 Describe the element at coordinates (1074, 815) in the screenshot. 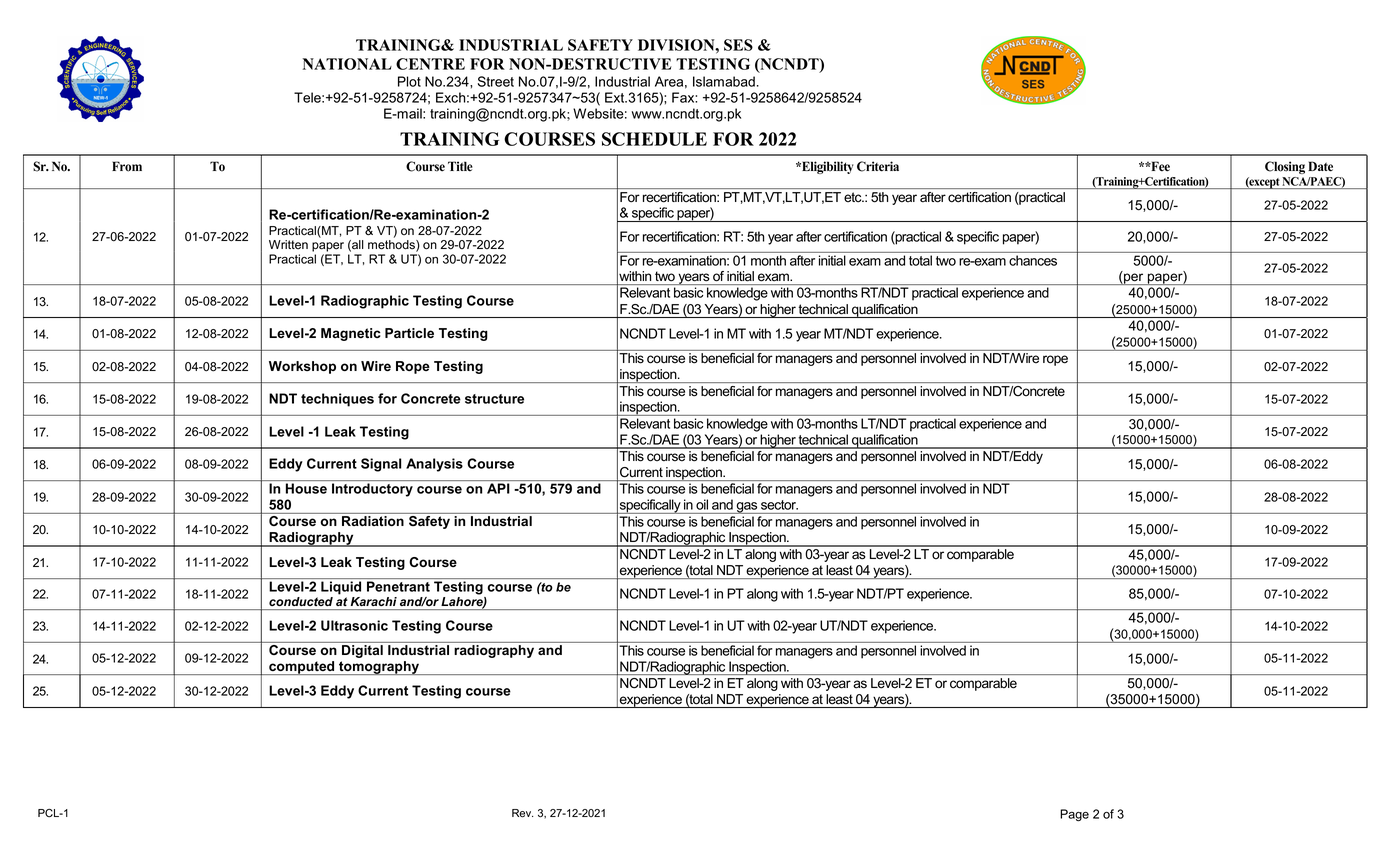

I see `Page` at that location.
